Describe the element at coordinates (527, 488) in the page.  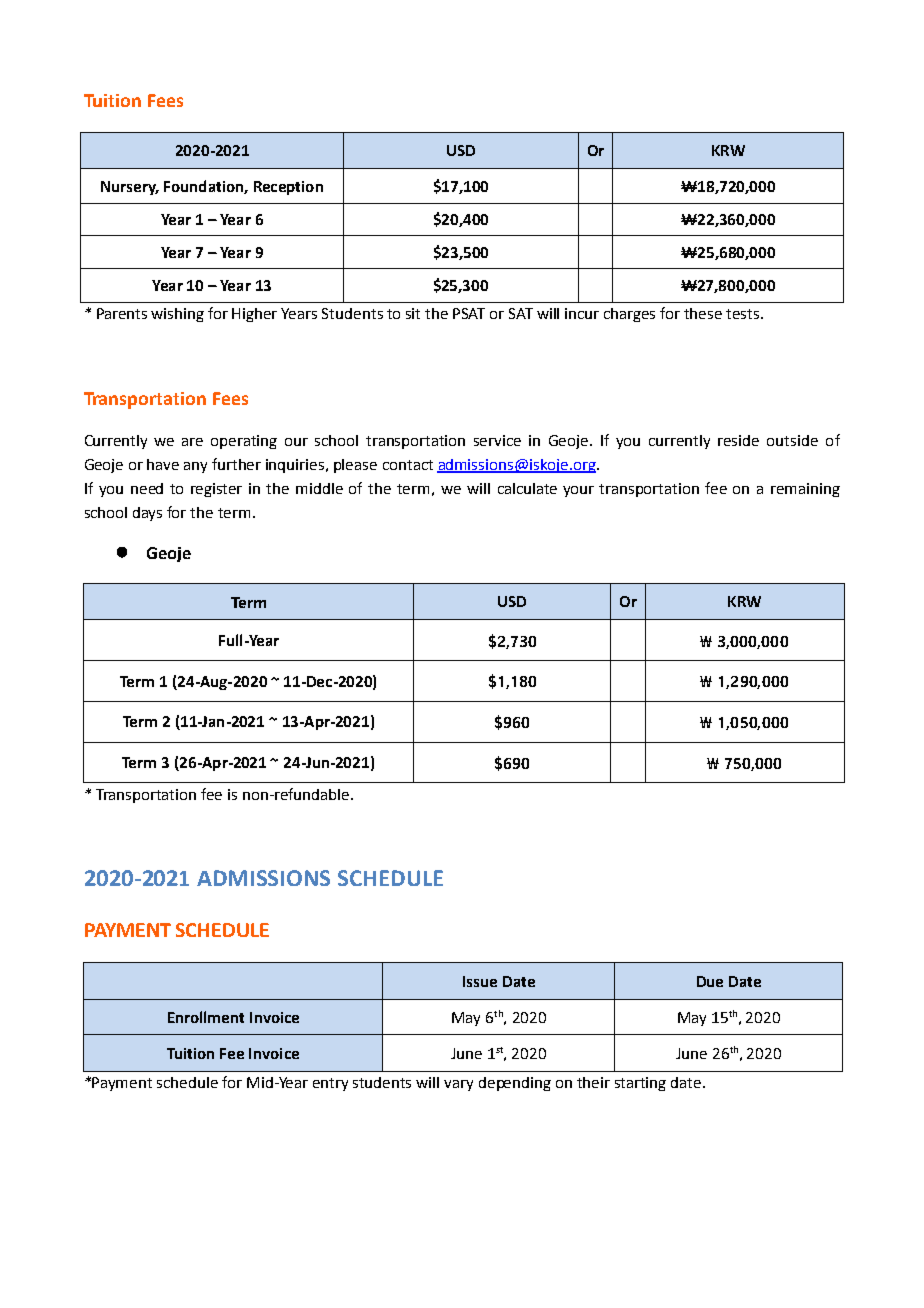
I see `calculate` at that location.
